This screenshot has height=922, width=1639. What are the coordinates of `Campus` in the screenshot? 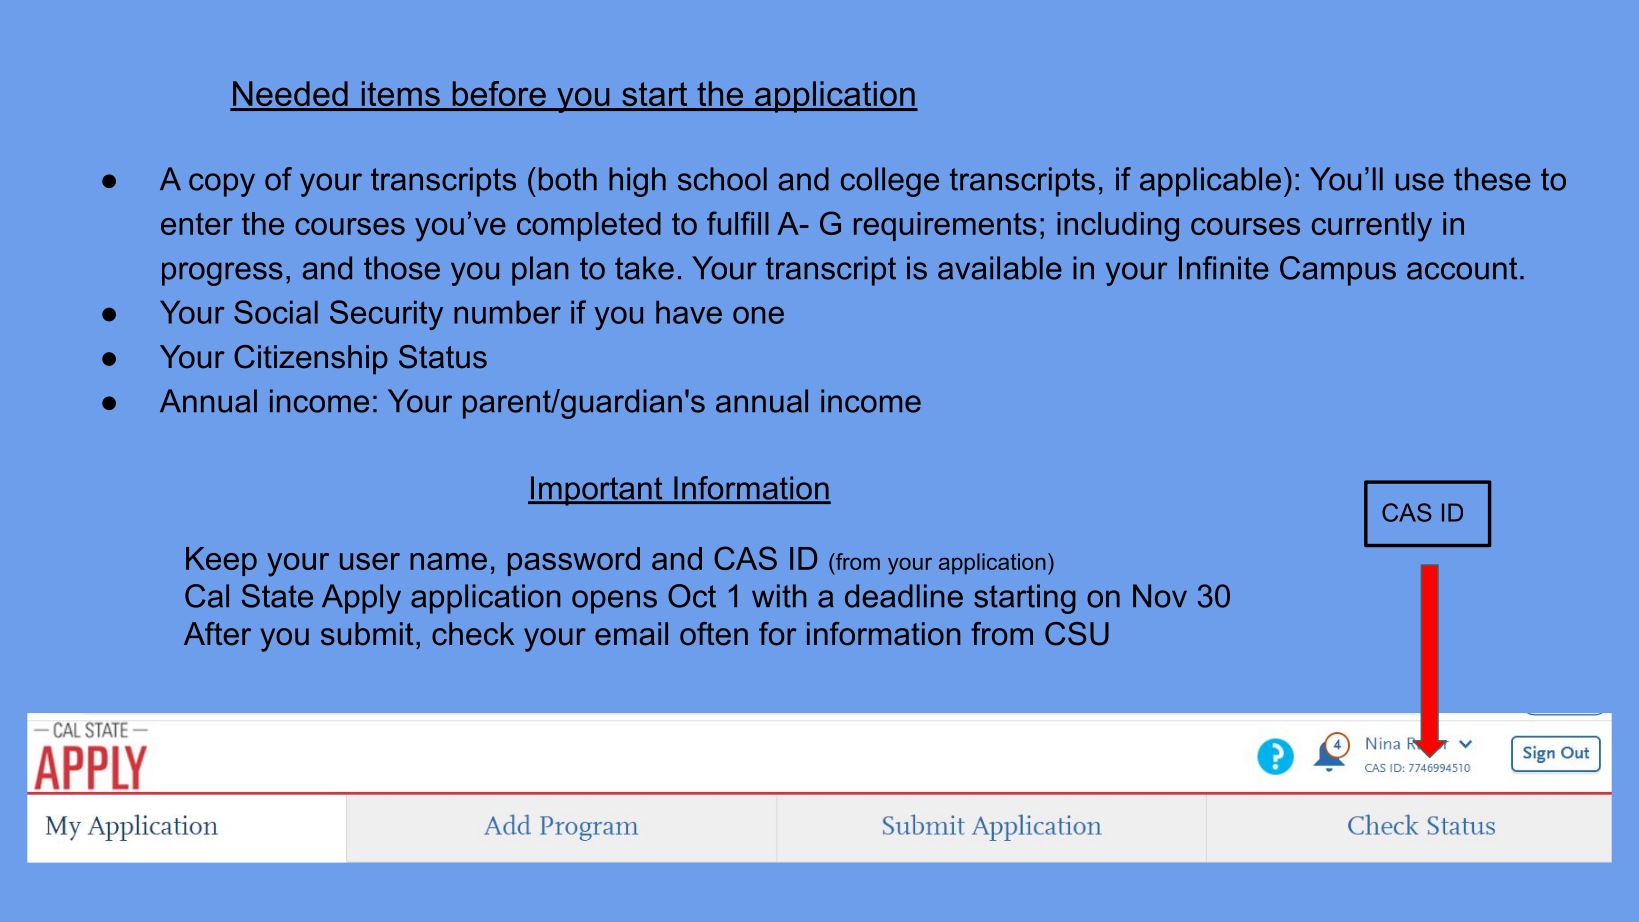 It's located at (1338, 271).
